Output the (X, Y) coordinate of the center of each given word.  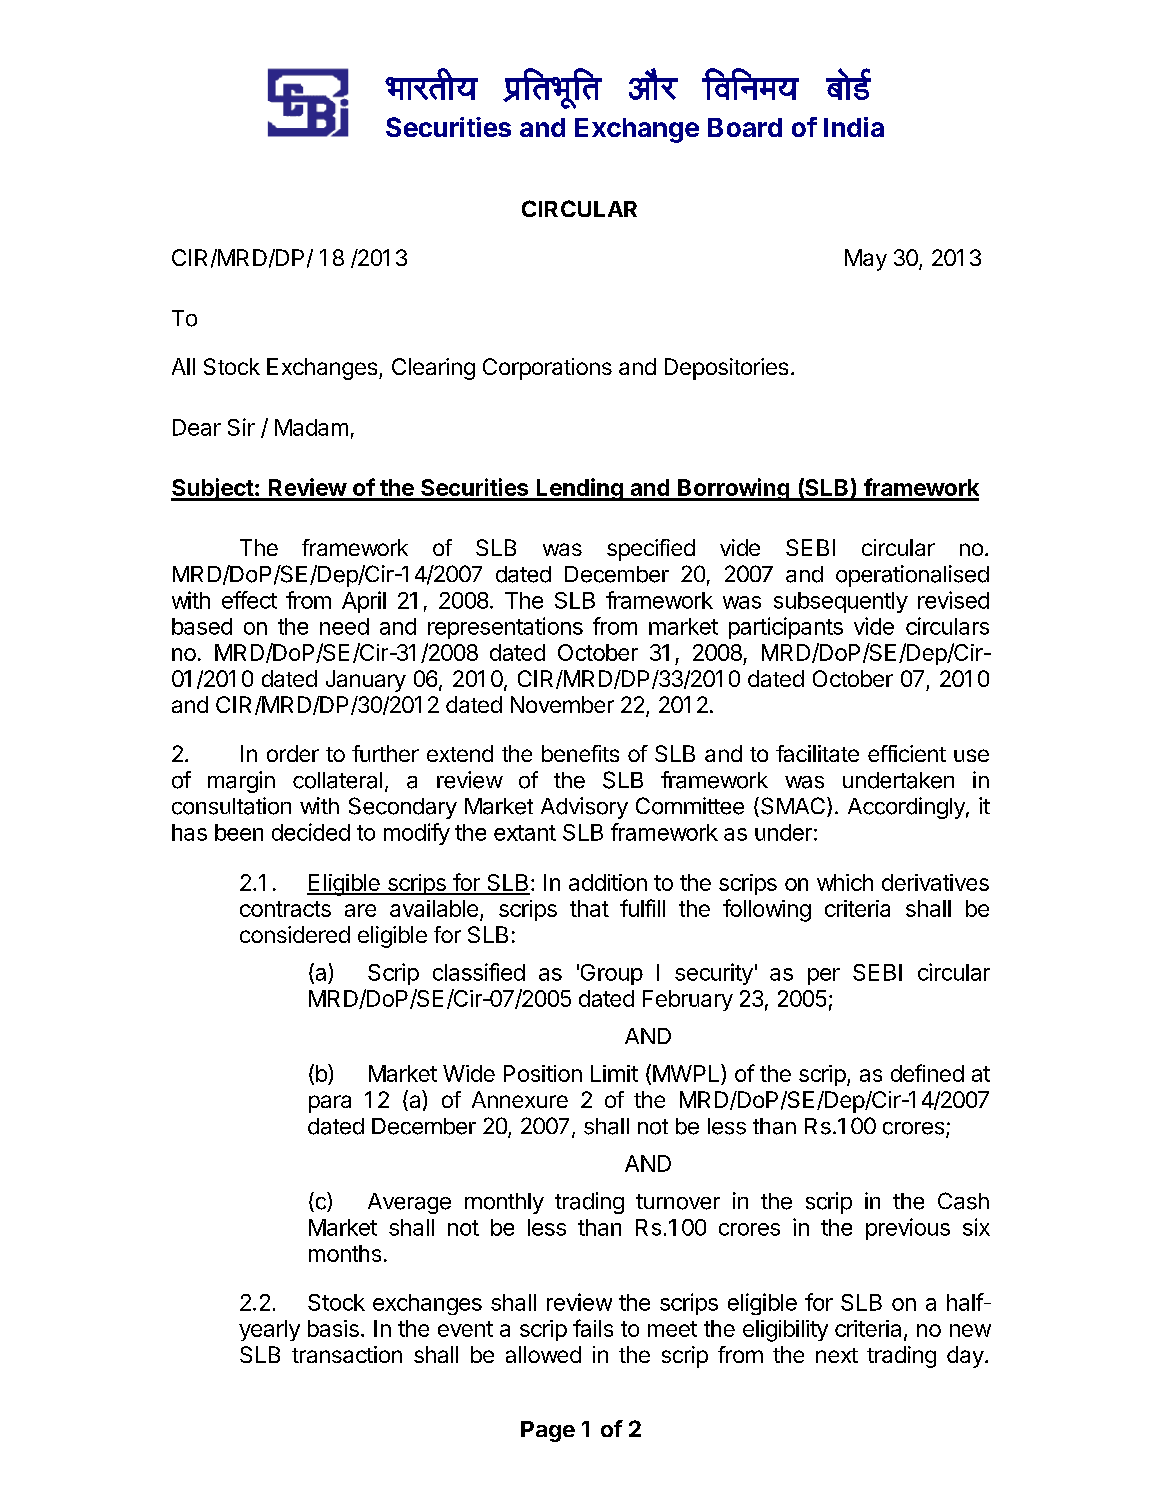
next (837, 1355)
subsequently (841, 602)
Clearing (433, 369)
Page (548, 1431)
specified (651, 550)
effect (249, 600)
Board (745, 127)
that (589, 908)
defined (927, 1073)
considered (295, 934)
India (854, 127)
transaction (347, 1354)
